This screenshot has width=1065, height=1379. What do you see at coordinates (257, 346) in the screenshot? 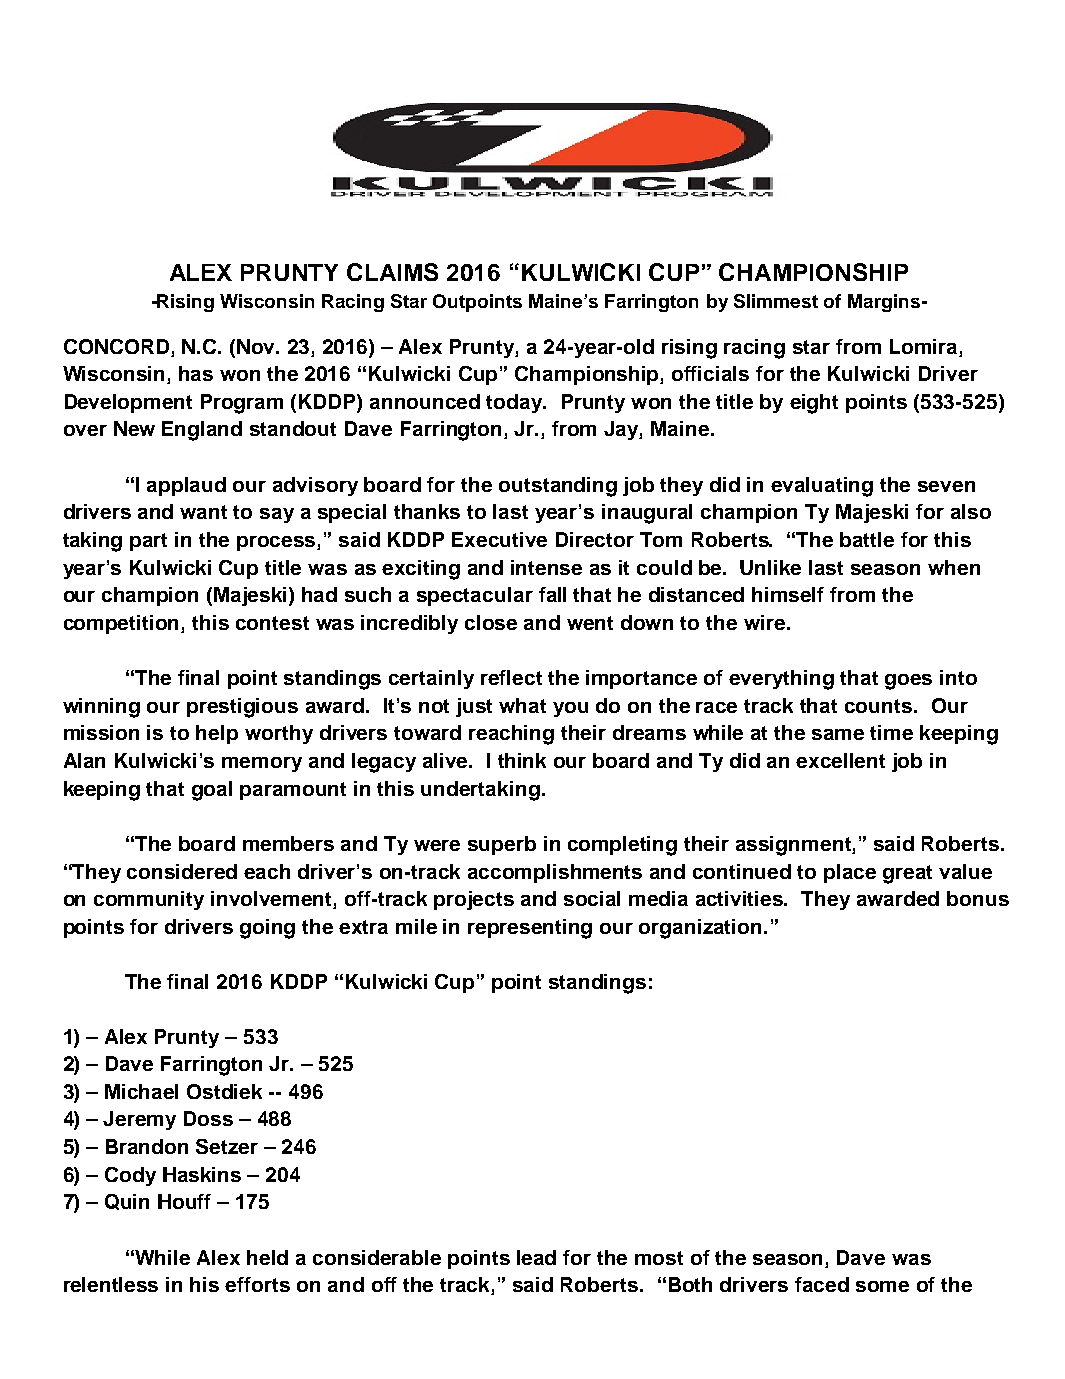
I see `Nov` at bounding box center [257, 346].
